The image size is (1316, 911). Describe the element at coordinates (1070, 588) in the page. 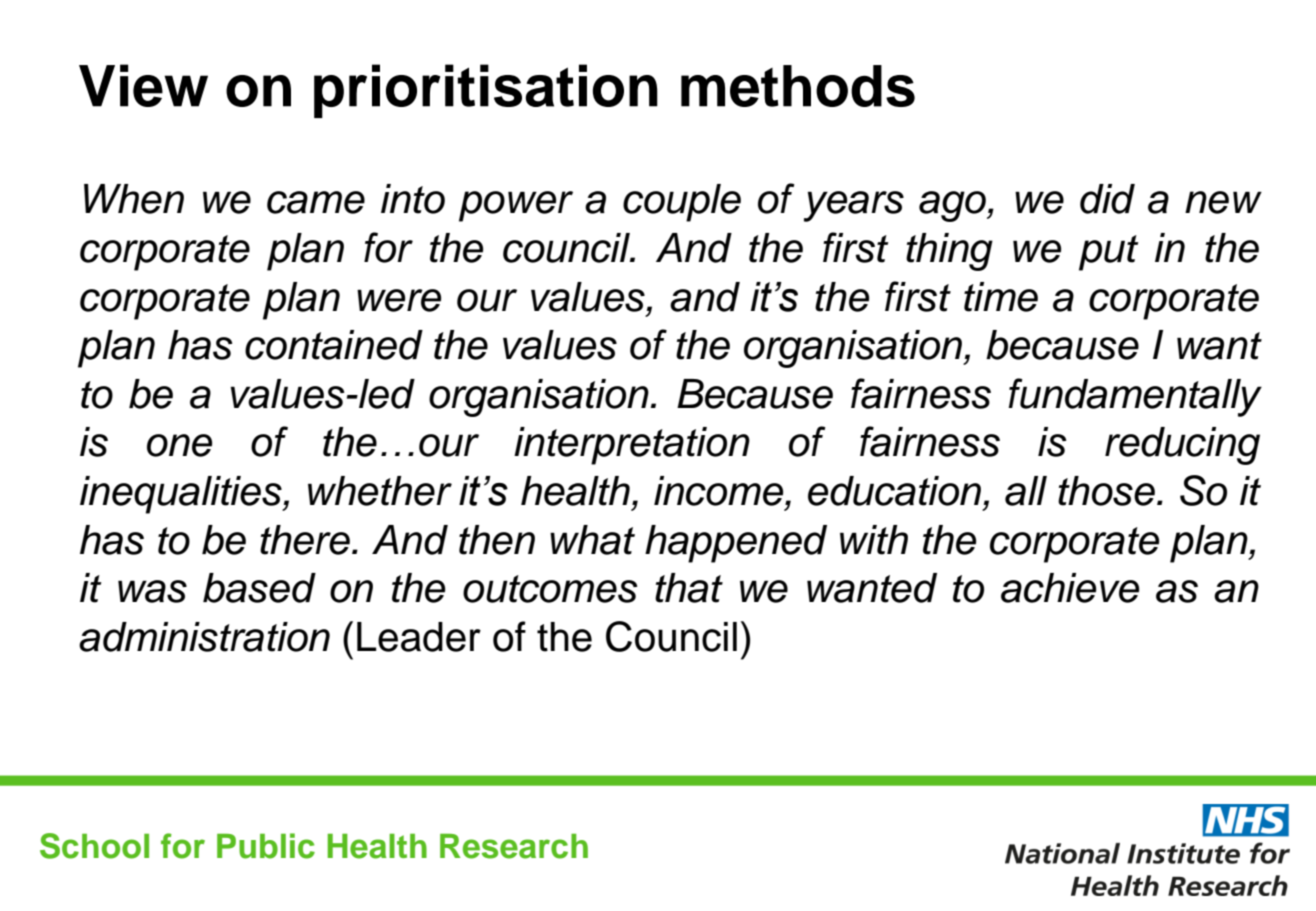

I see `achieve` at that location.
